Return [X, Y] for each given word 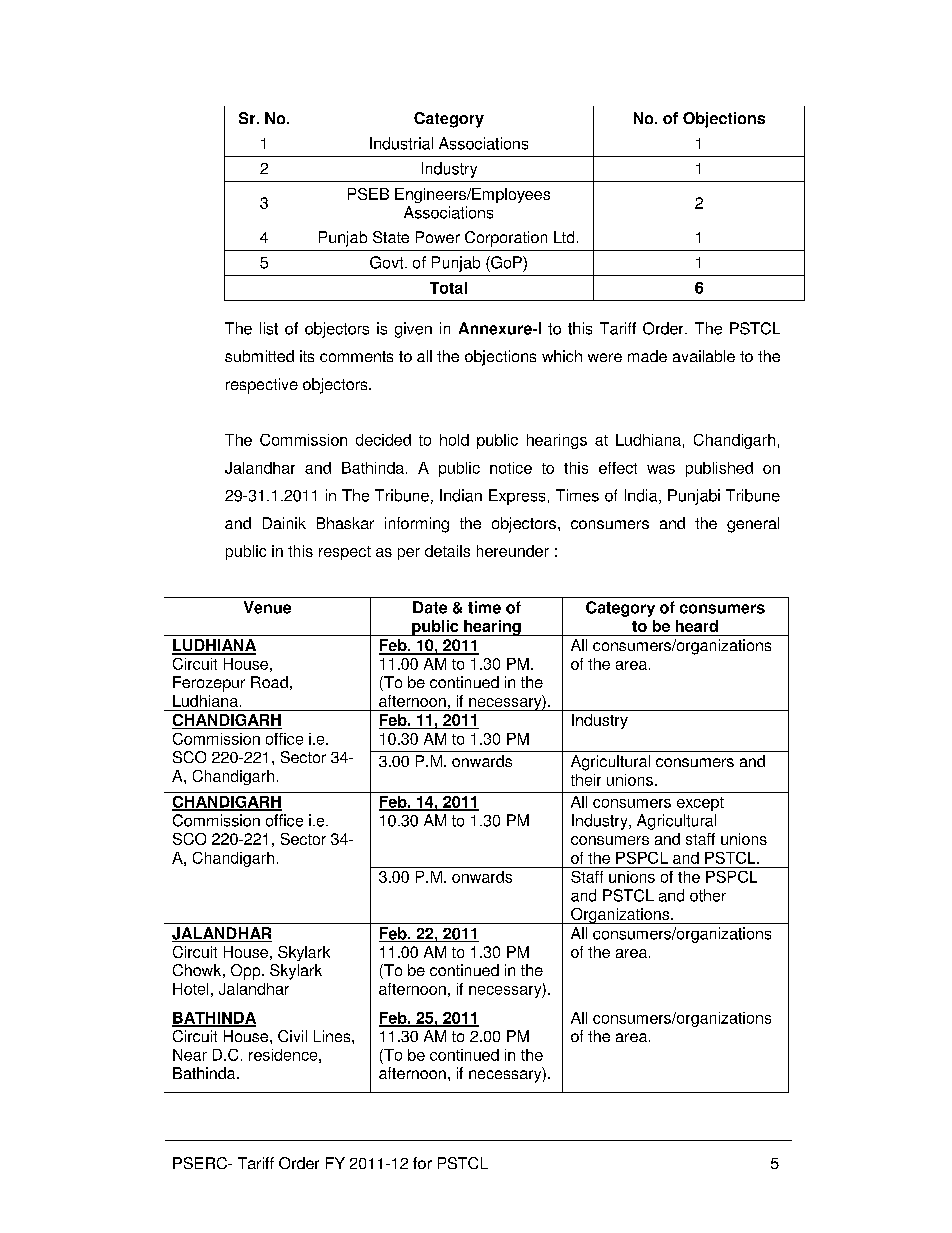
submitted [259, 356]
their [586, 780]
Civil [292, 1036]
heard [697, 626]
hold [454, 440]
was [661, 469]
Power [438, 237]
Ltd [564, 237]
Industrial [401, 143]
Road [269, 682]
